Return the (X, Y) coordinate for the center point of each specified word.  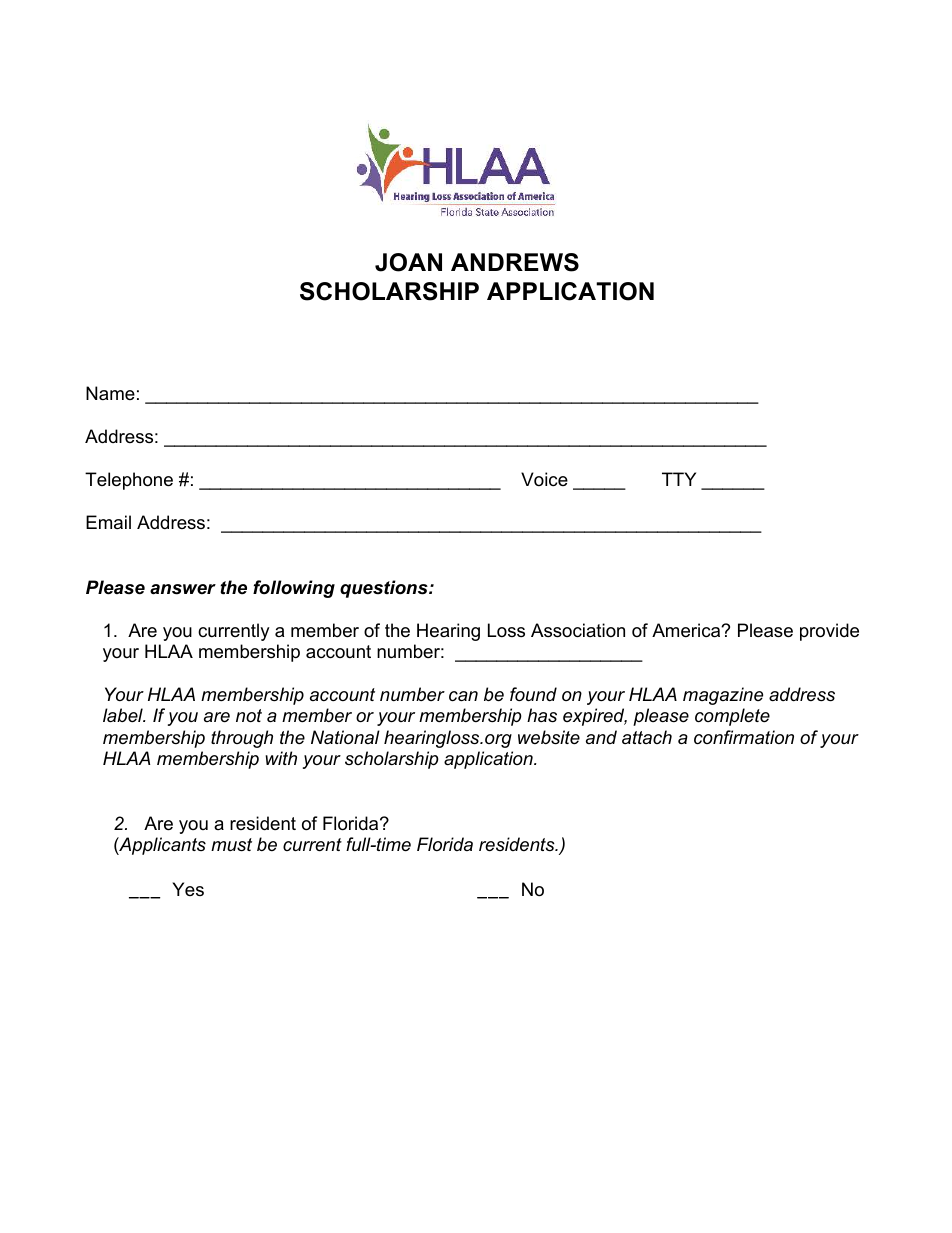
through (242, 739)
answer (183, 589)
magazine (723, 696)
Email (108, 522)
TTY (679, 479)
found (533, 694)
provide (829, 632)
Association (578, 630)
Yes (188, 889)
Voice (544, 479)
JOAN (408, 262)
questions (385, 589)
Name (110, 393)
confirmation (744, 737)
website (549, 737)
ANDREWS (515, 262)
